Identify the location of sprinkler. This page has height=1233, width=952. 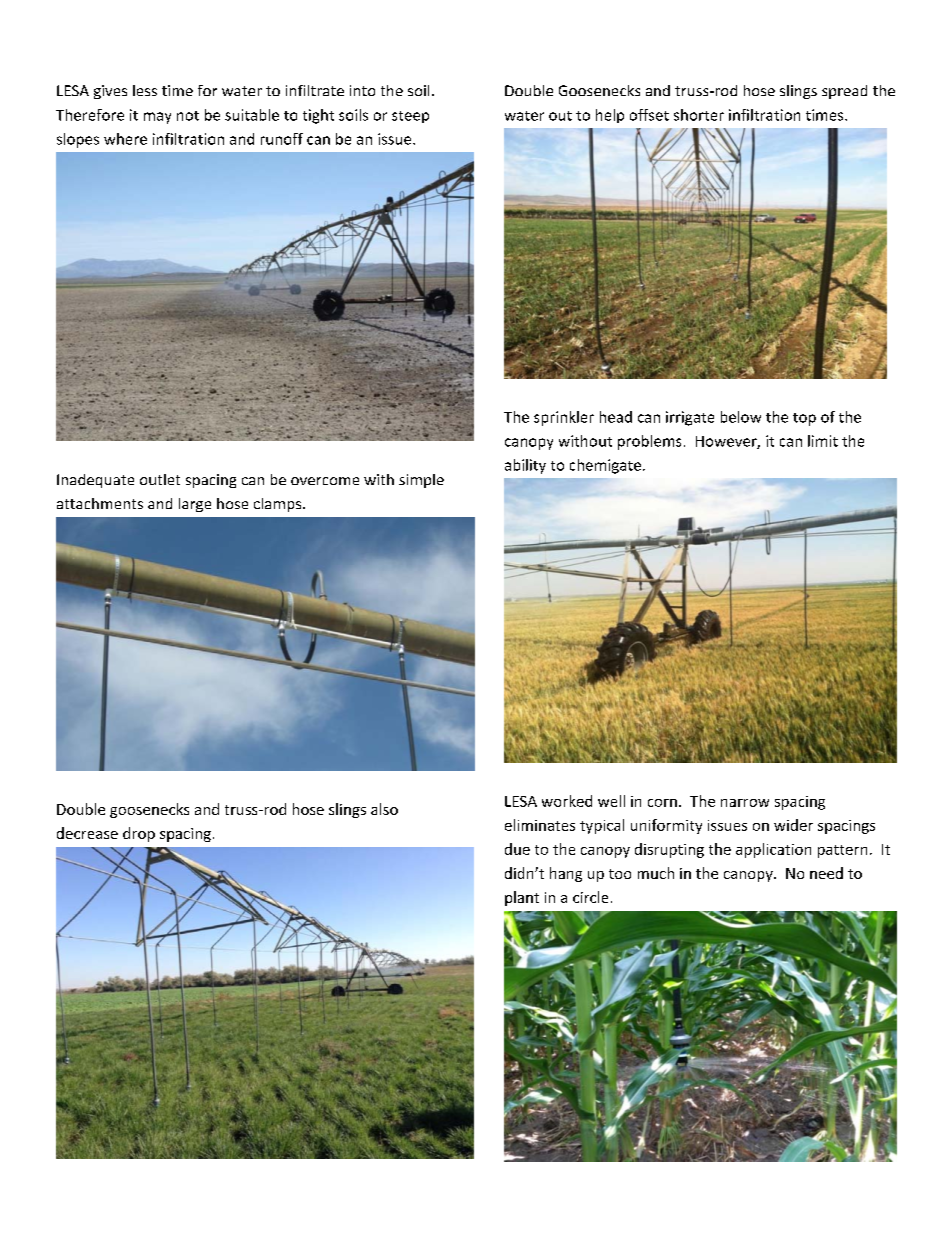
(564, 418).
